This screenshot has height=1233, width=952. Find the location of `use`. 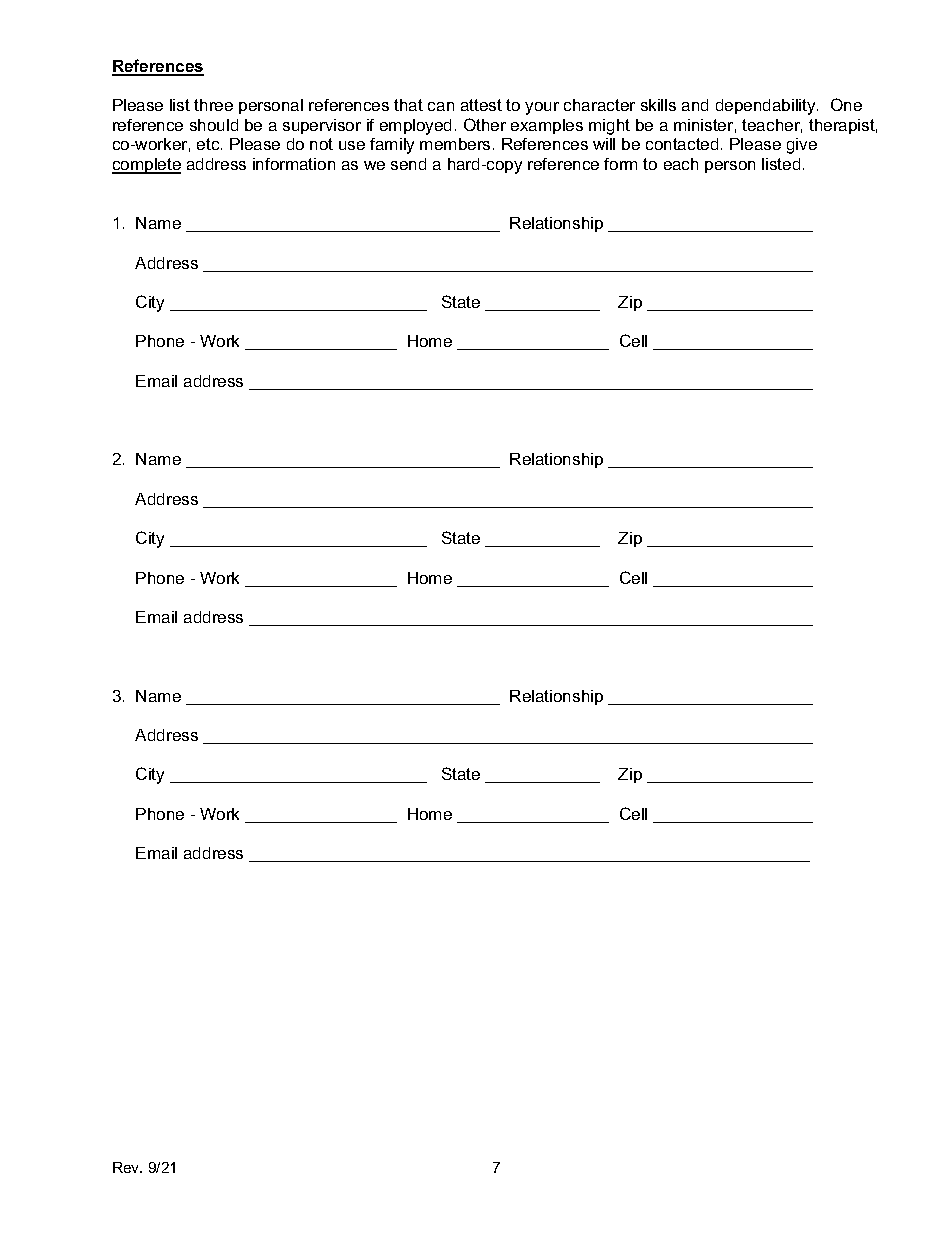

use is located at coordinates (352, 145).
